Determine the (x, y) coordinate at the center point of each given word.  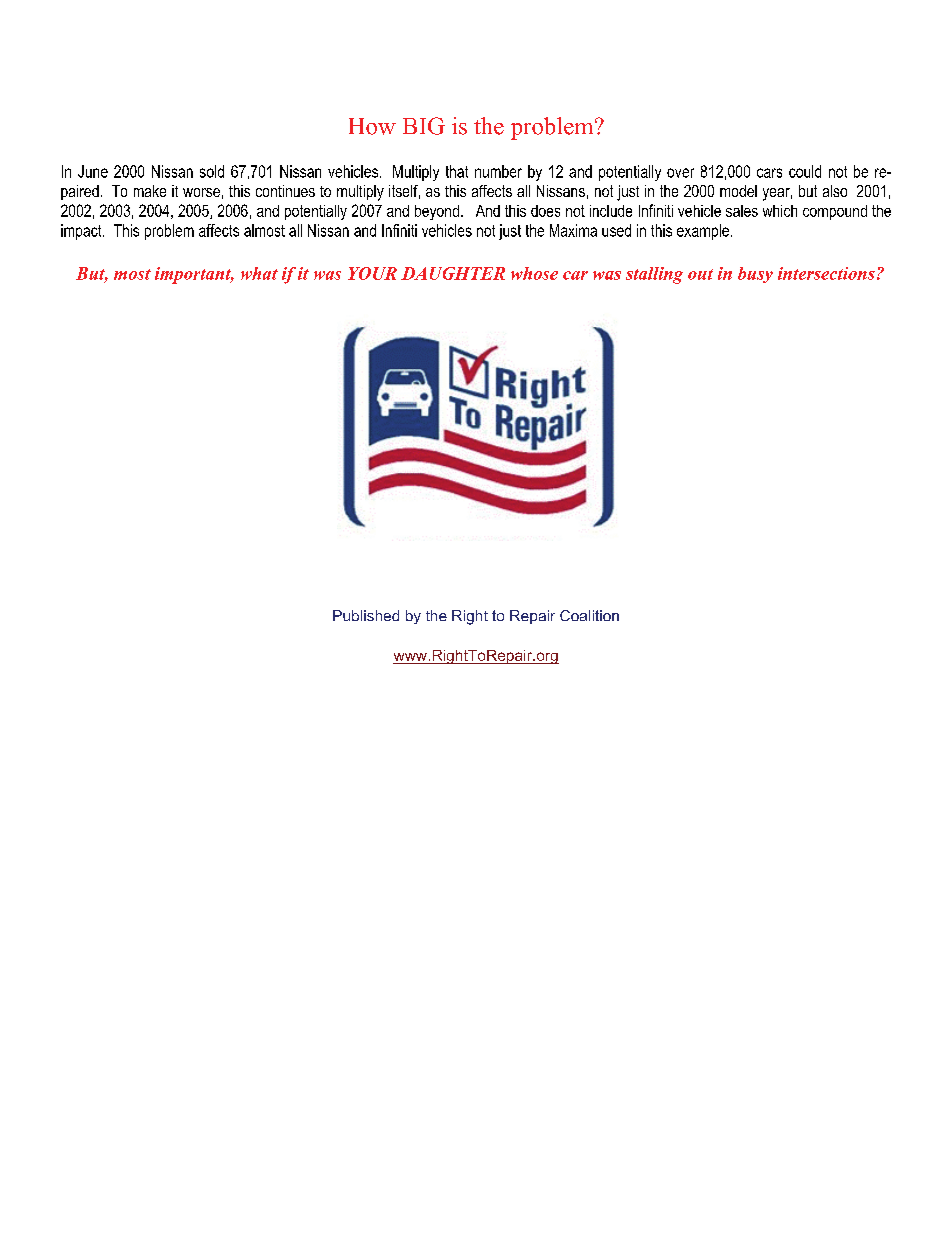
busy (755, 275)
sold (212, 171)
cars (769, 173)
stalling (654, 275)
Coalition (589, 615)
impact (82, 232)
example (703, 232)
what (259, 273)
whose (534, 273)
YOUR (372, 273)
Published (366, 615)
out (700, 274)
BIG (424, 126)
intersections (826, 273)
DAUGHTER (453, 273)
